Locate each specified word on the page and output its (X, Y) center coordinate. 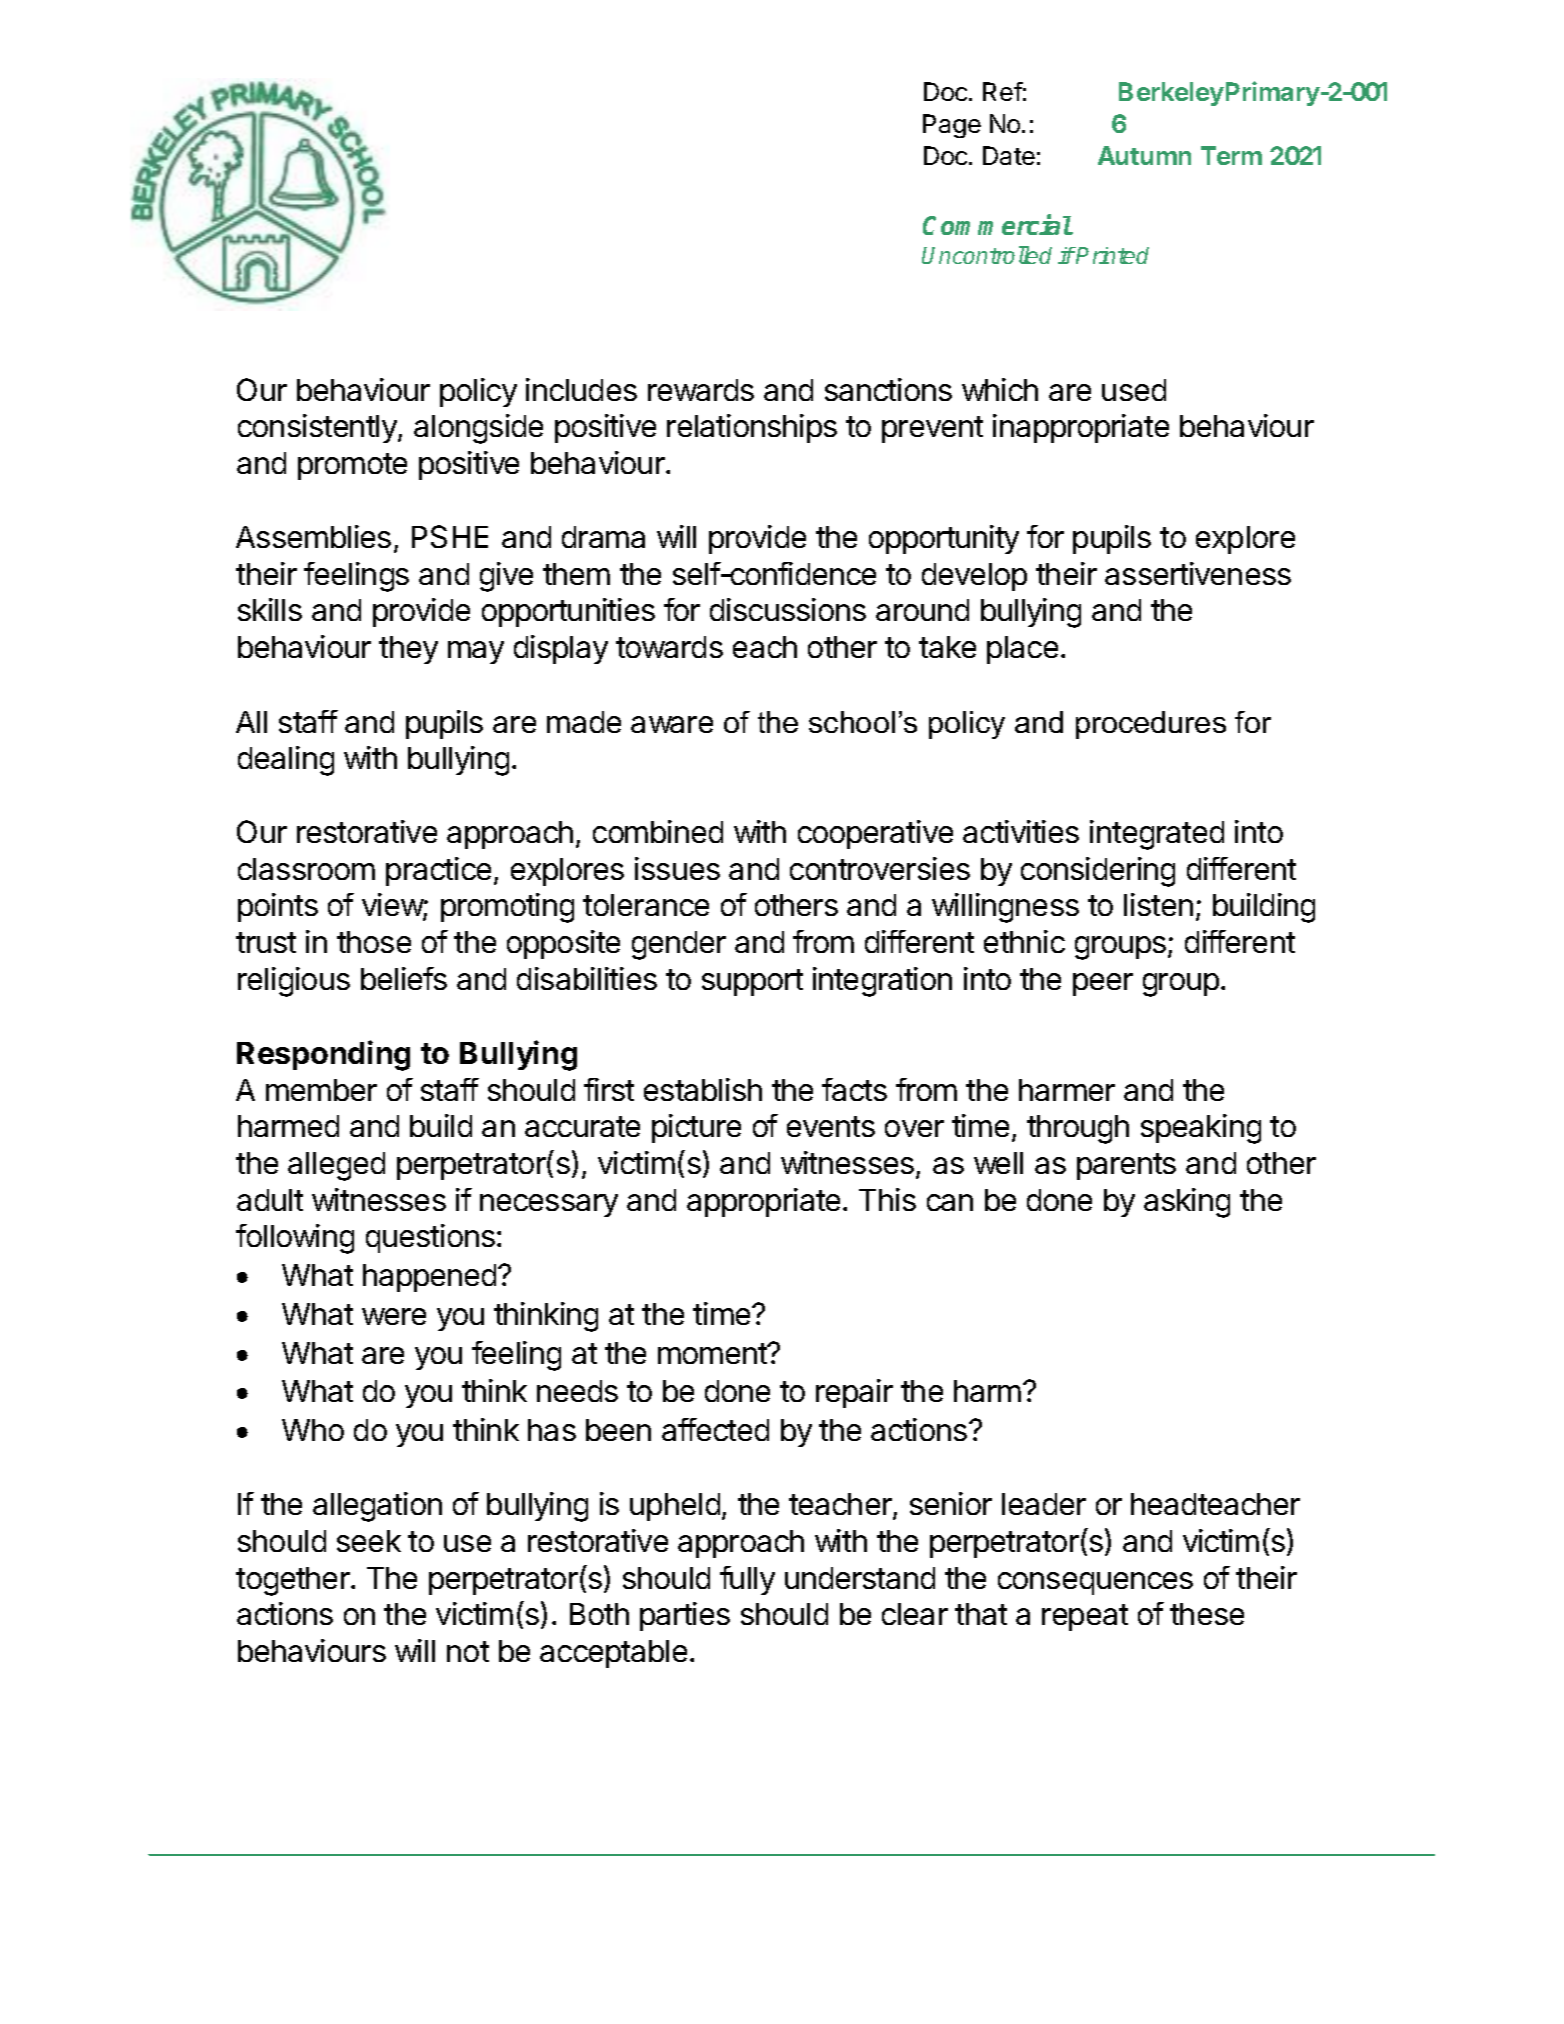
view (393, 906)
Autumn (1144, 155)
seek (369, 1541)
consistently (318, 428)
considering (1098, 872)
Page (952, 126)
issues (677, 868)
